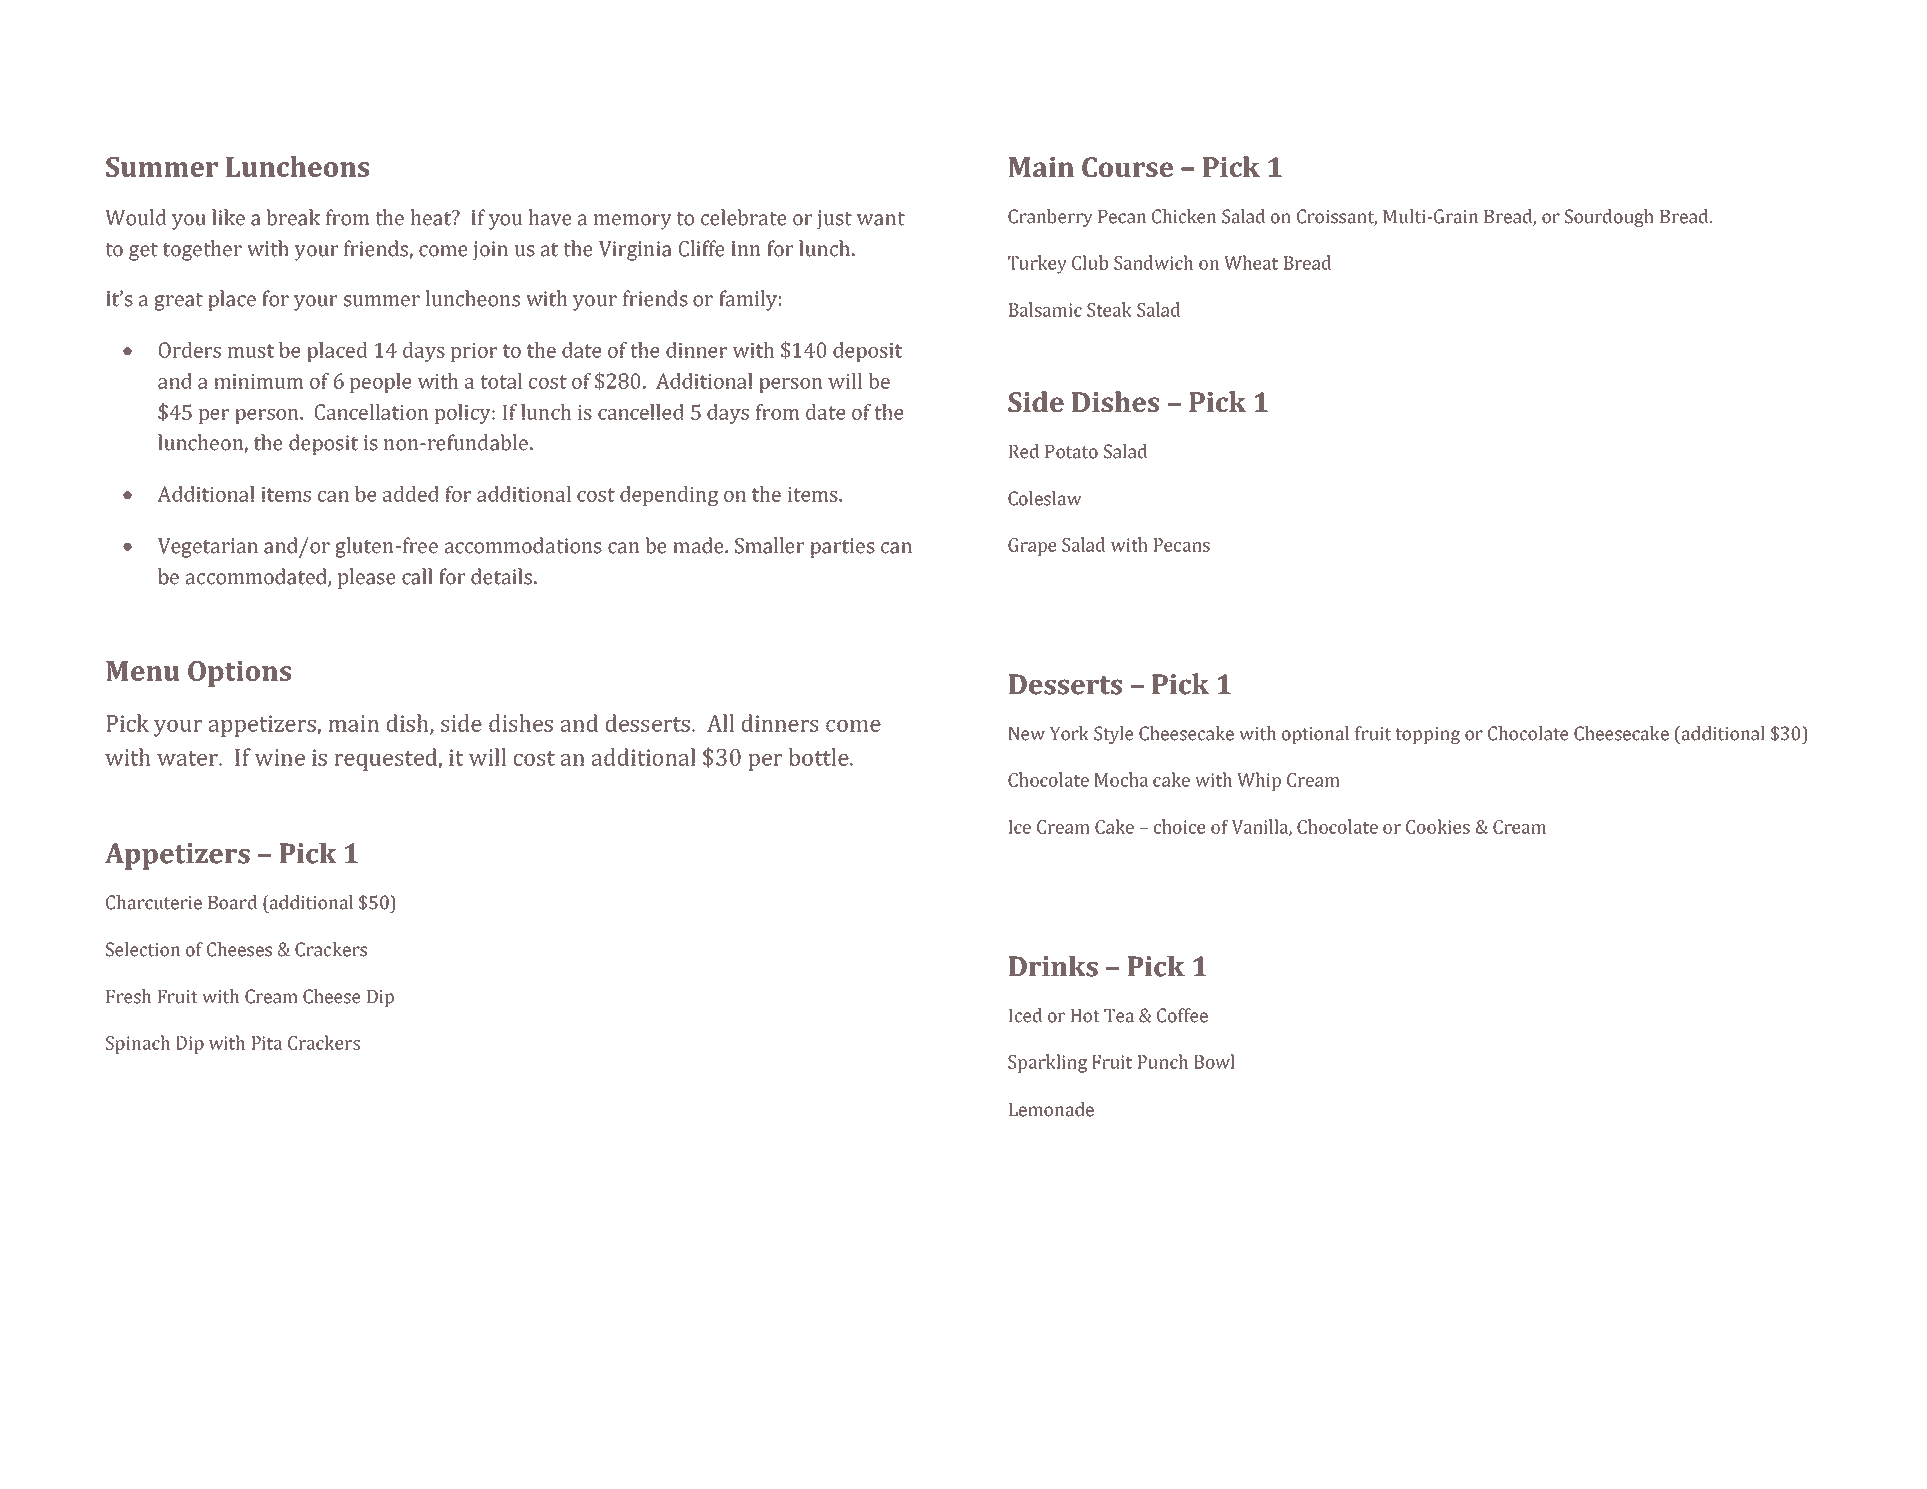  Describe the element at coordinates (1071, 452) in the screenshot. I see `Potato` at that location.
